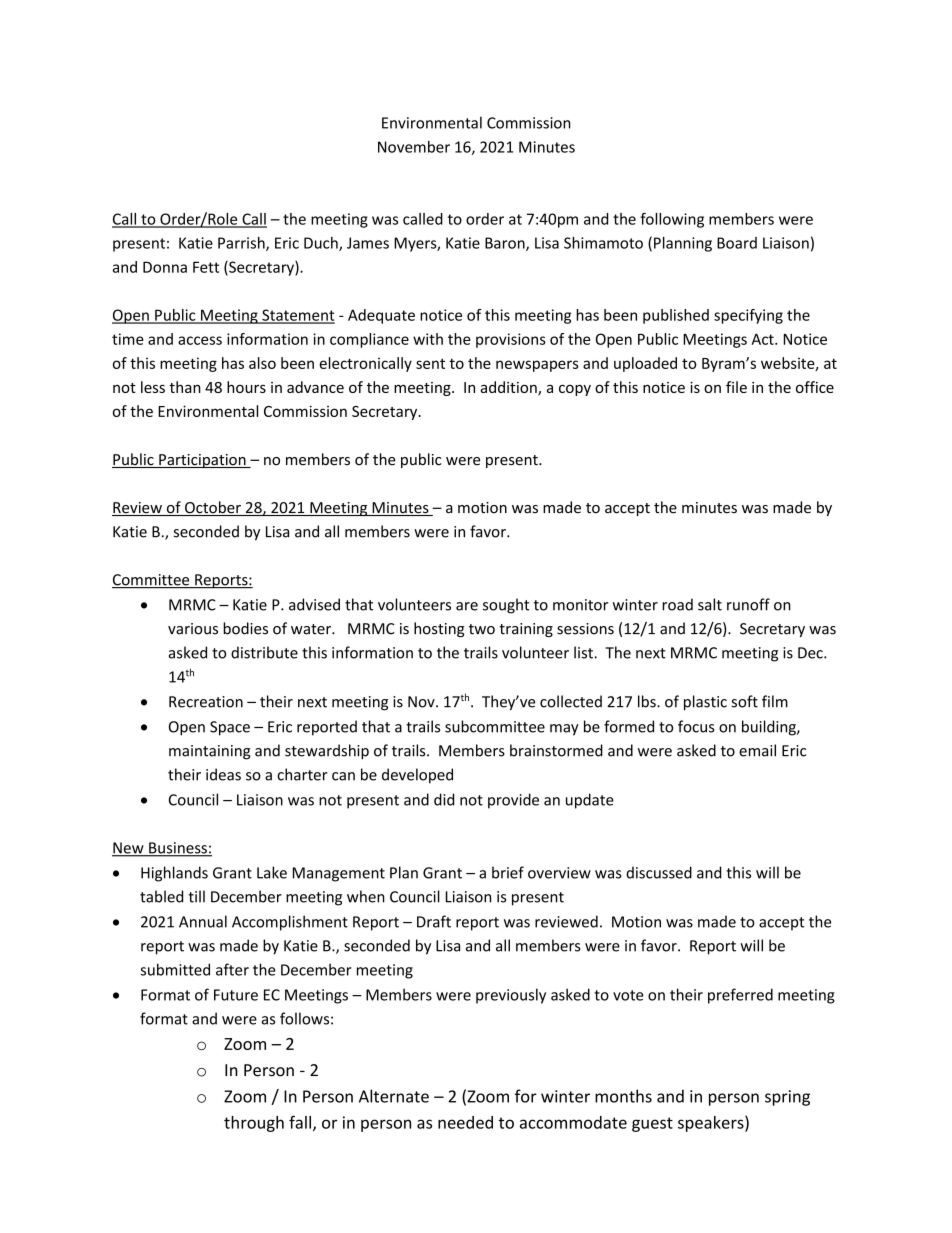  Describe the element at coordinates (414, 147) in the screenshot. I see `November` at that location.
